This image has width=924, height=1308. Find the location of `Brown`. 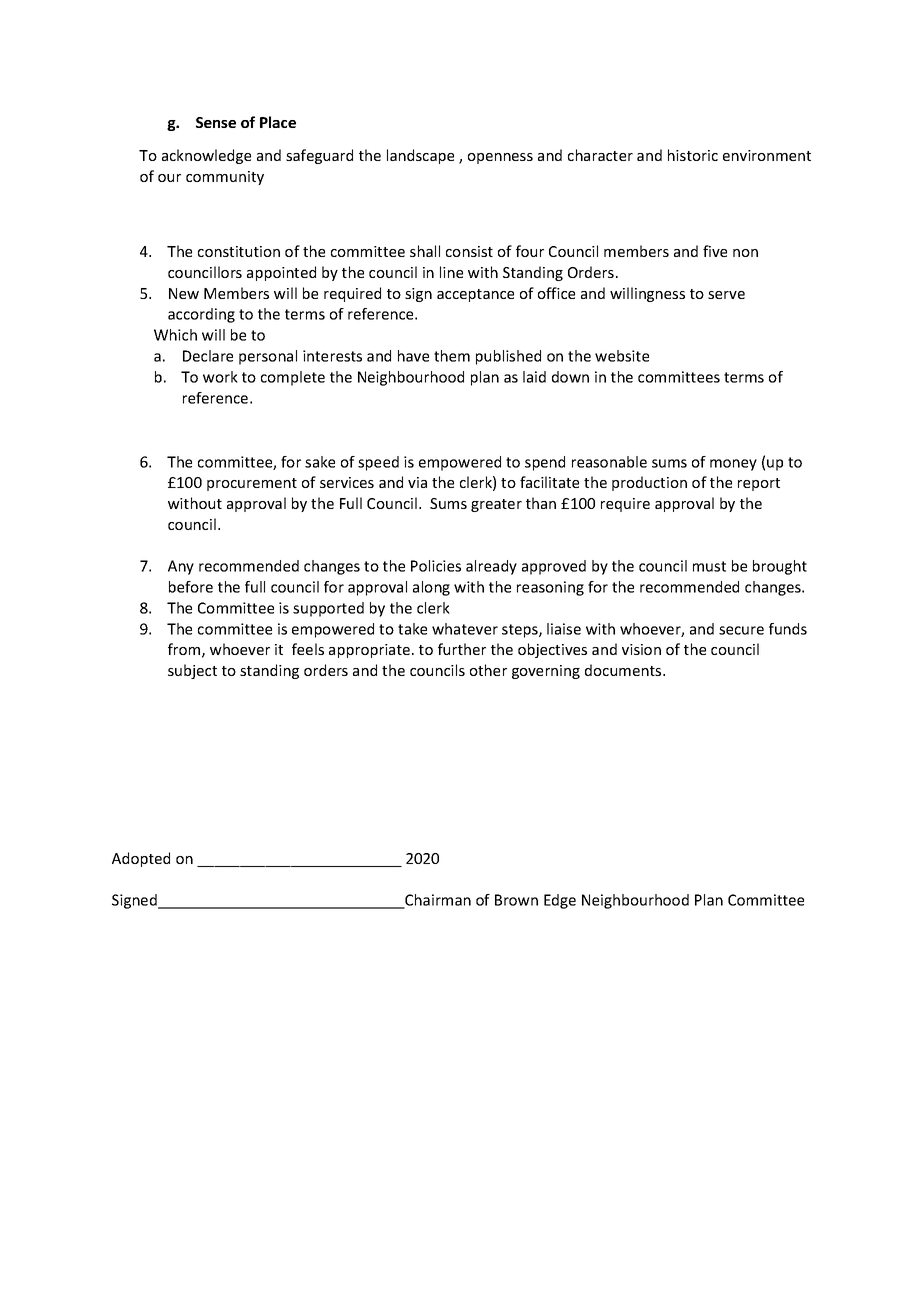

Brown is located at coordinates (516, 900).
